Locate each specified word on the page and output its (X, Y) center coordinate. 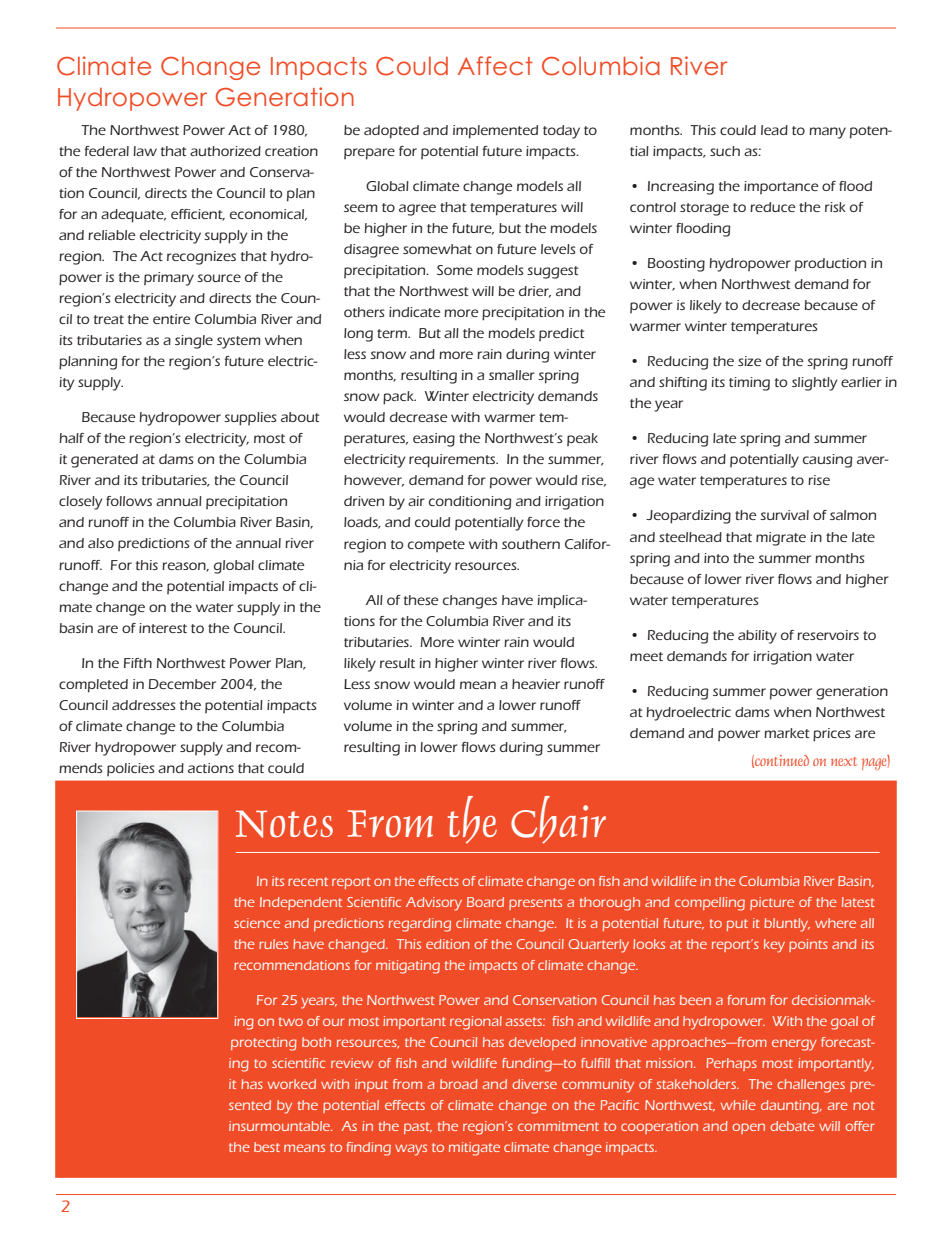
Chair (558, 820)
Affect (495, 65)
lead (774, 130)
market (786, 733)
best (267, 1147)
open (748, 1128)
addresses (144, 705)
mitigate (474, 1149)
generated (104, 461)
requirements (453, 461)
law (145, 151)
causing (827, 461)
